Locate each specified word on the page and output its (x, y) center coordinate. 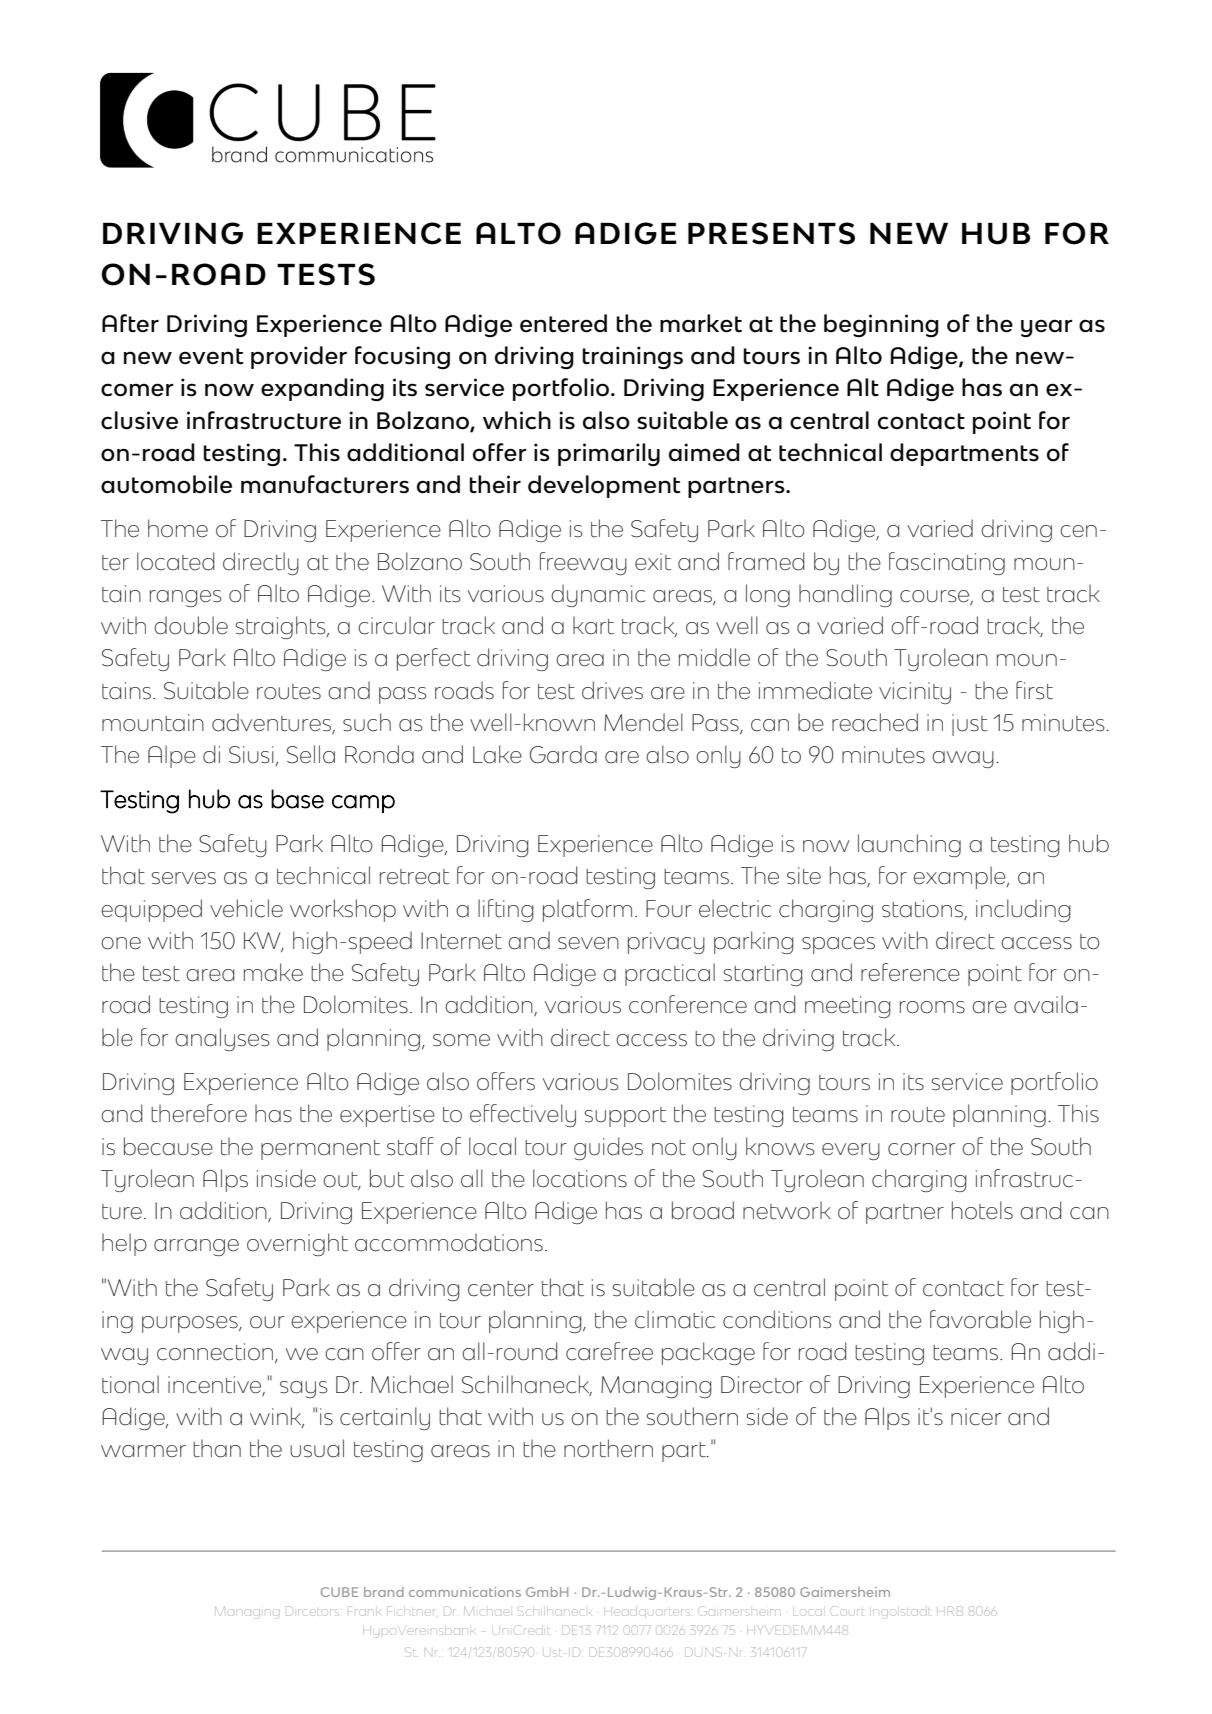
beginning (881, 325)
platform (587, 910)
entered (563, 323)
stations (922, 909)
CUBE (339, 1592)
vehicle (246, 908)
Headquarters (646, 1612)
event (211, 356)
